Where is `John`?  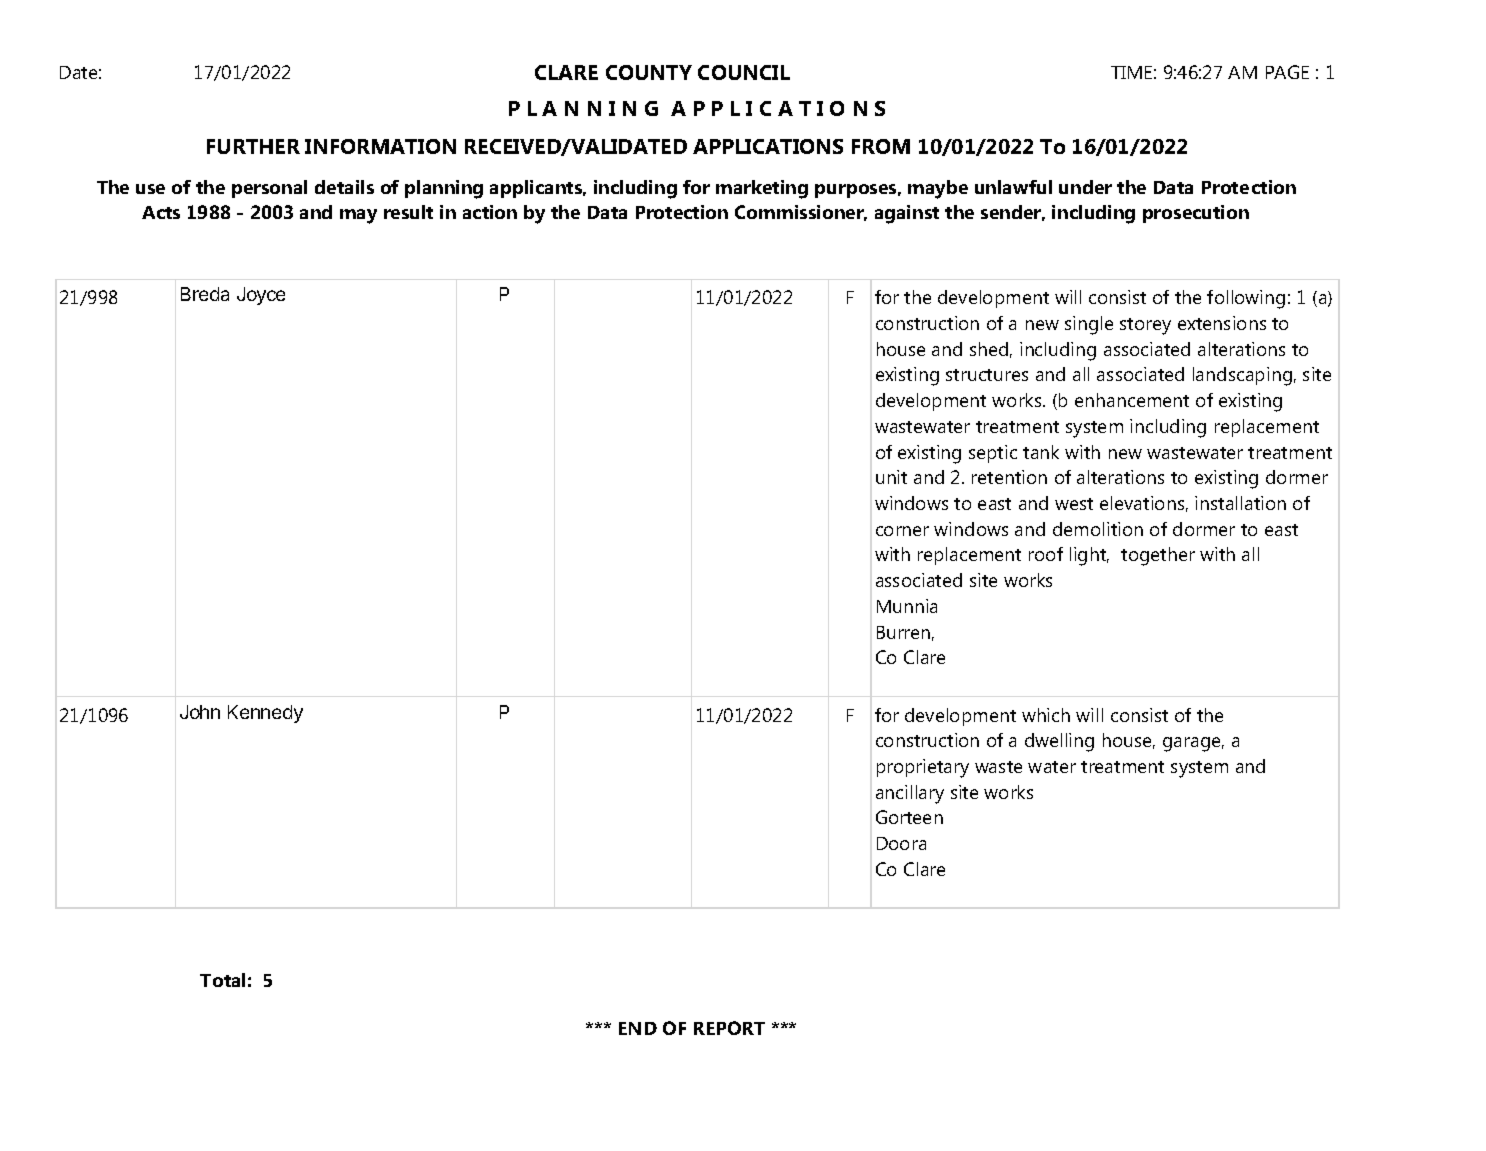
John is located at coordinates (200, 712).
